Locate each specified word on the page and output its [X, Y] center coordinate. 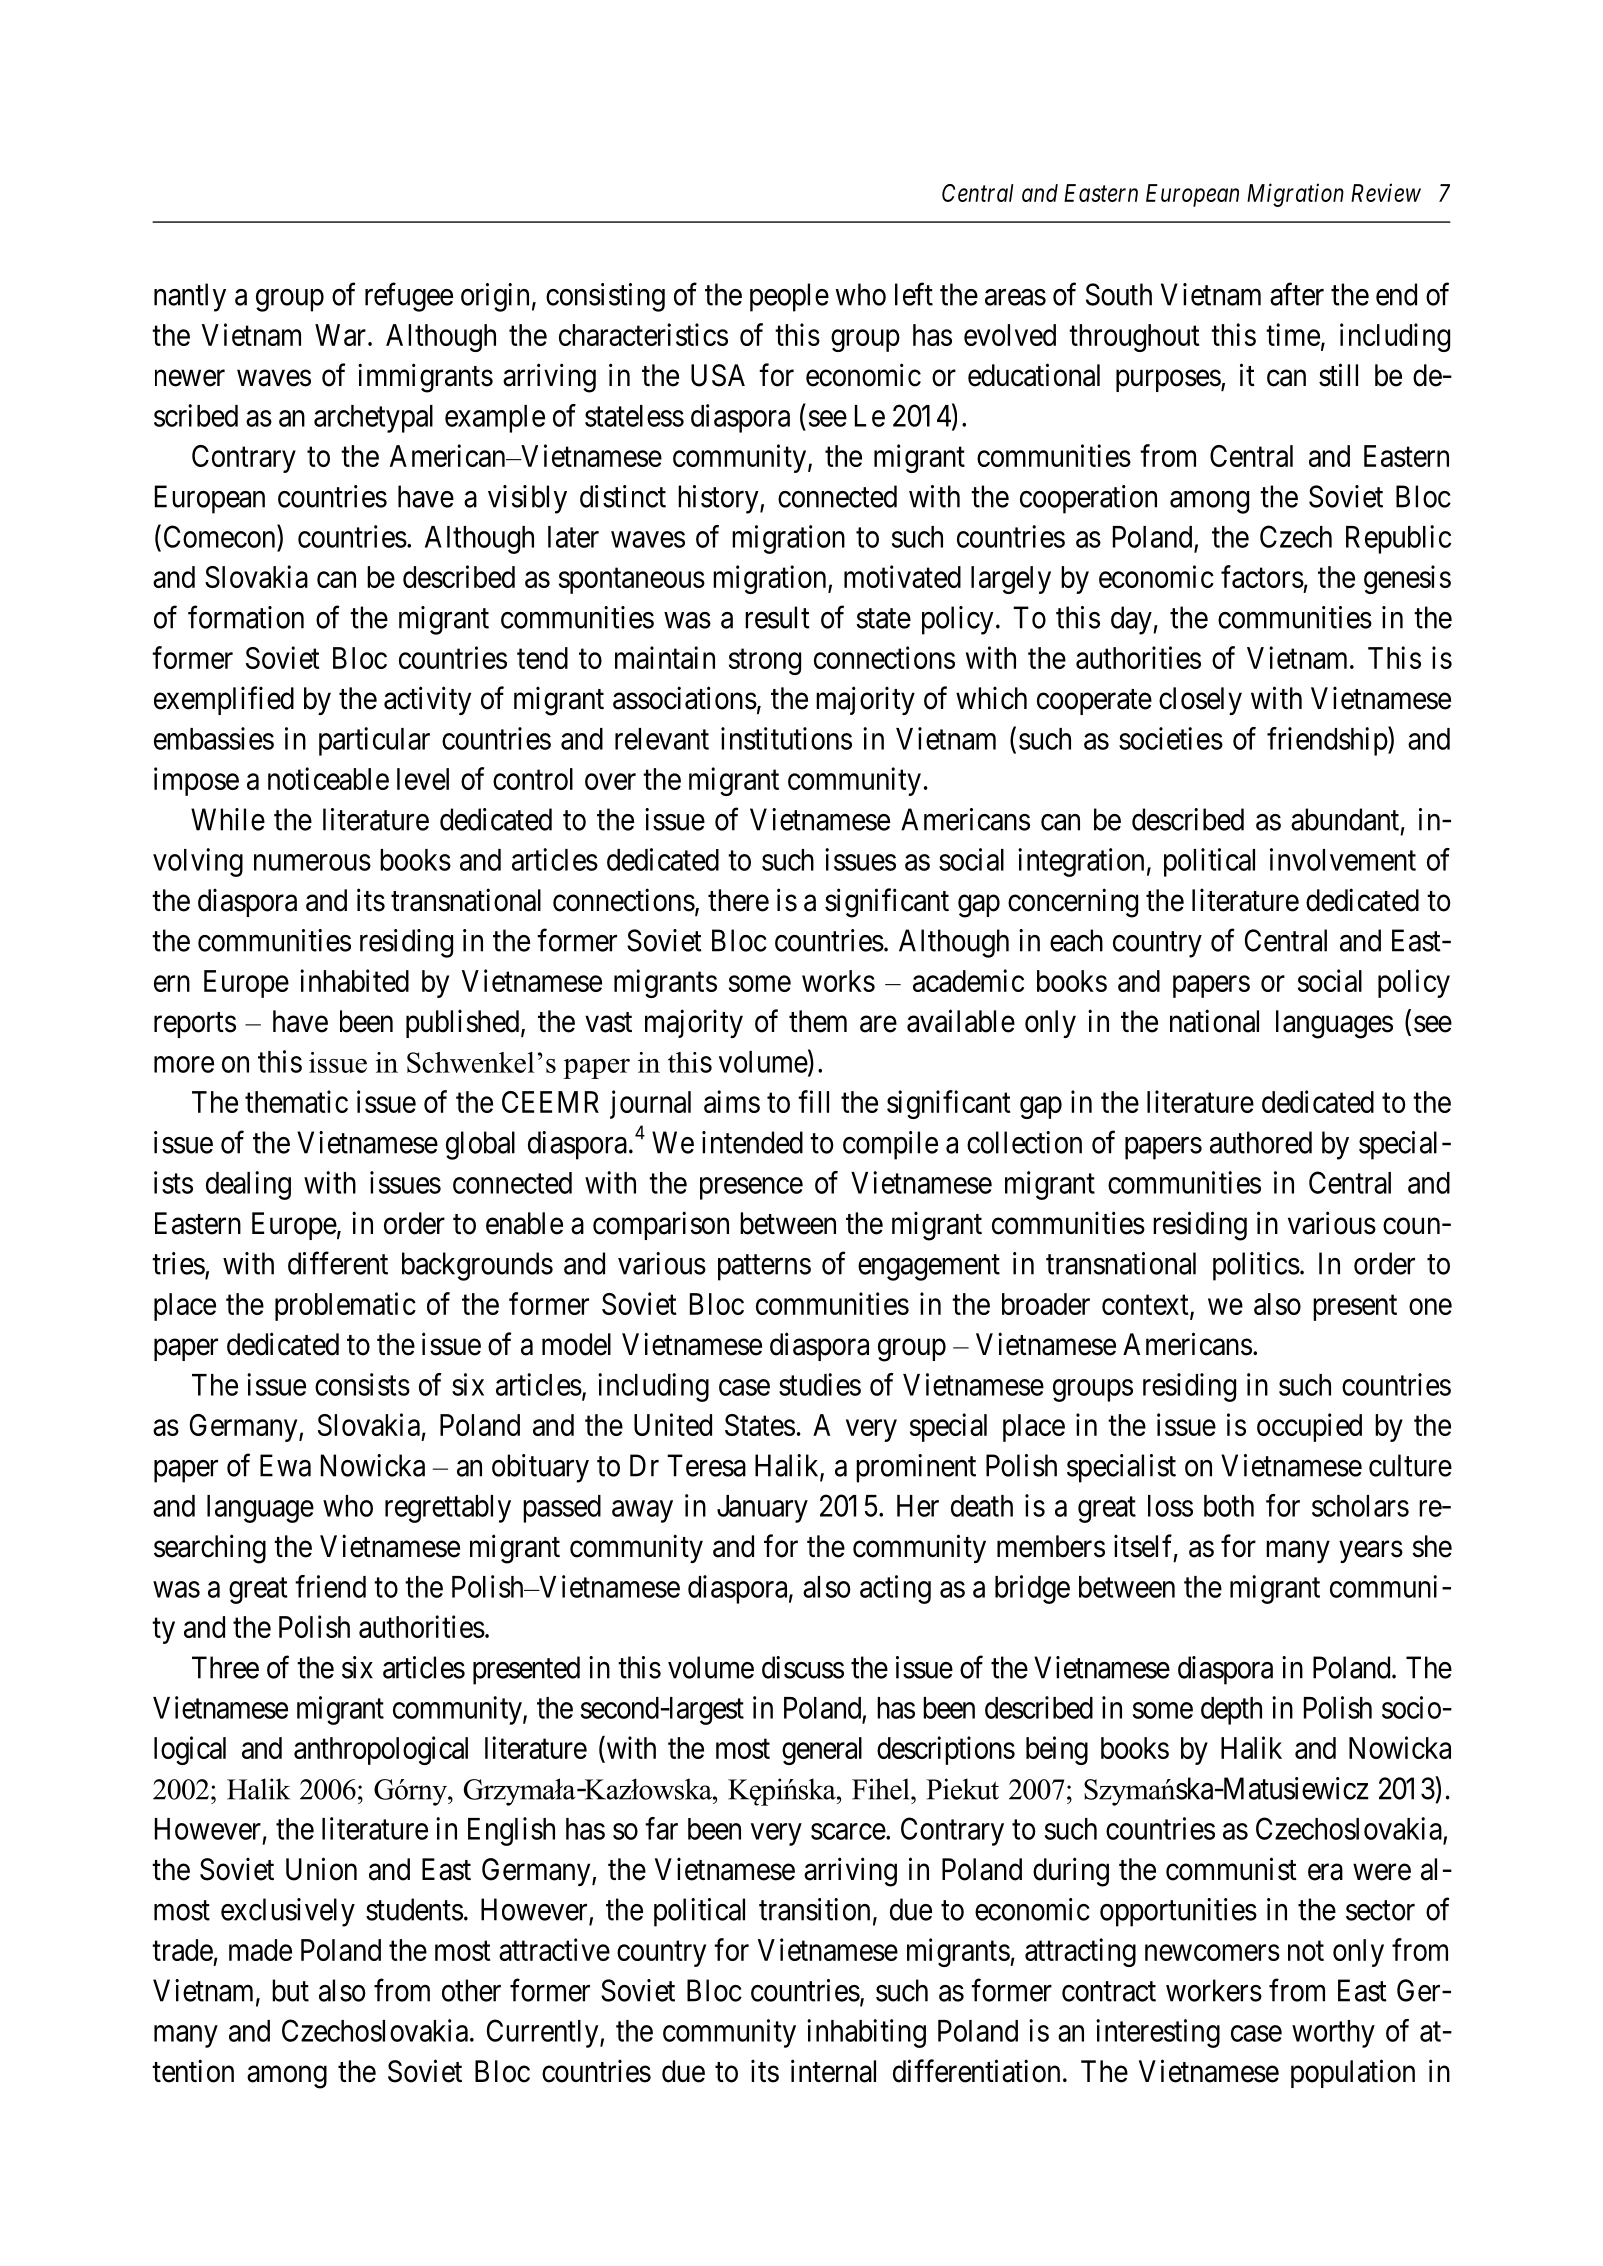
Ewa [285, 1465]
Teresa [706, 1465]
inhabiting [866, 2033]
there [738, 900]
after [1297, 294]
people [789, 297]
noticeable [328, 778]
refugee [409, 297]
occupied [1309, 1427]
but [290, 1990]
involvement [1343, 859]
